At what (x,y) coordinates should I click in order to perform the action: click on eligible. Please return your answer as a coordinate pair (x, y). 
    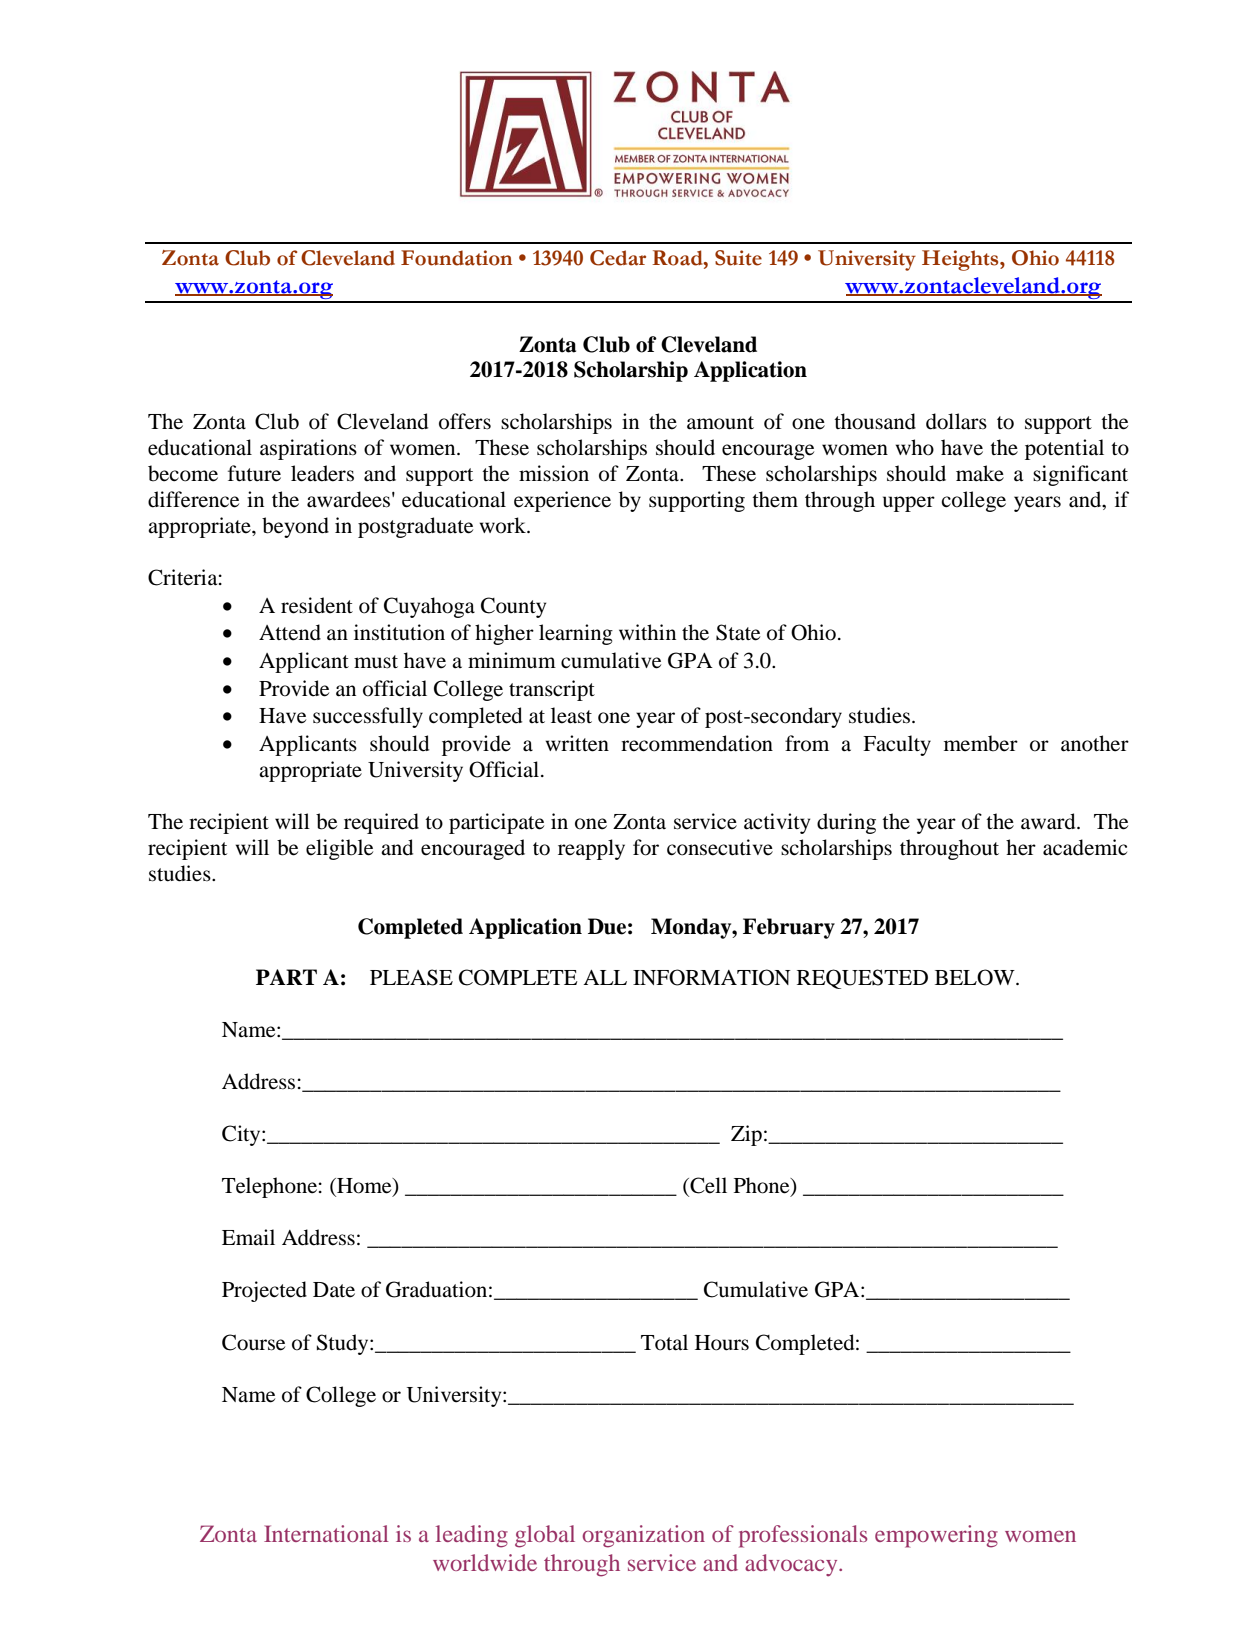
    Looking at the image, I should click on (339, 849).
